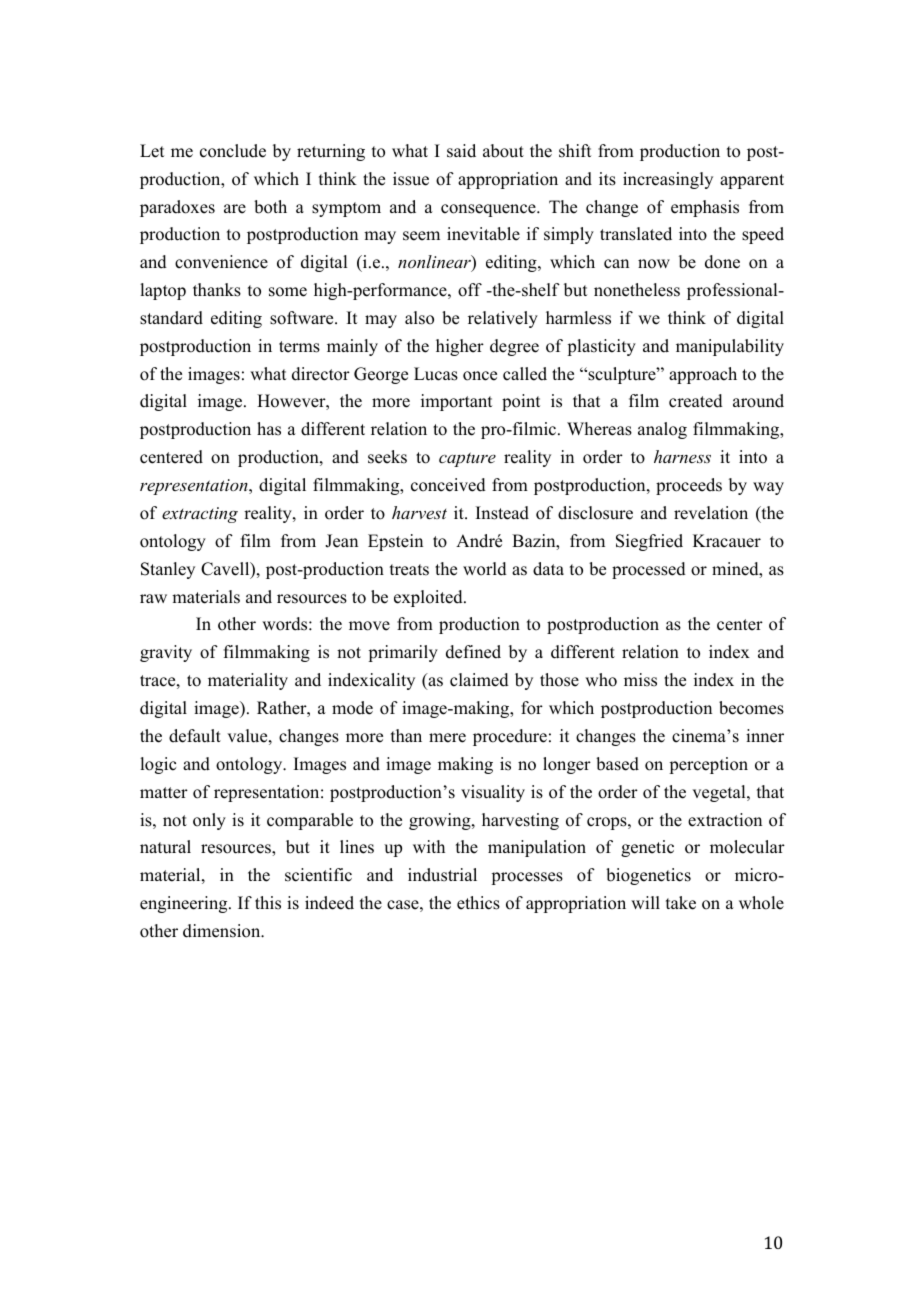  Describe the element at coordinates (461, 151) in the document. I see `said` at that location.
